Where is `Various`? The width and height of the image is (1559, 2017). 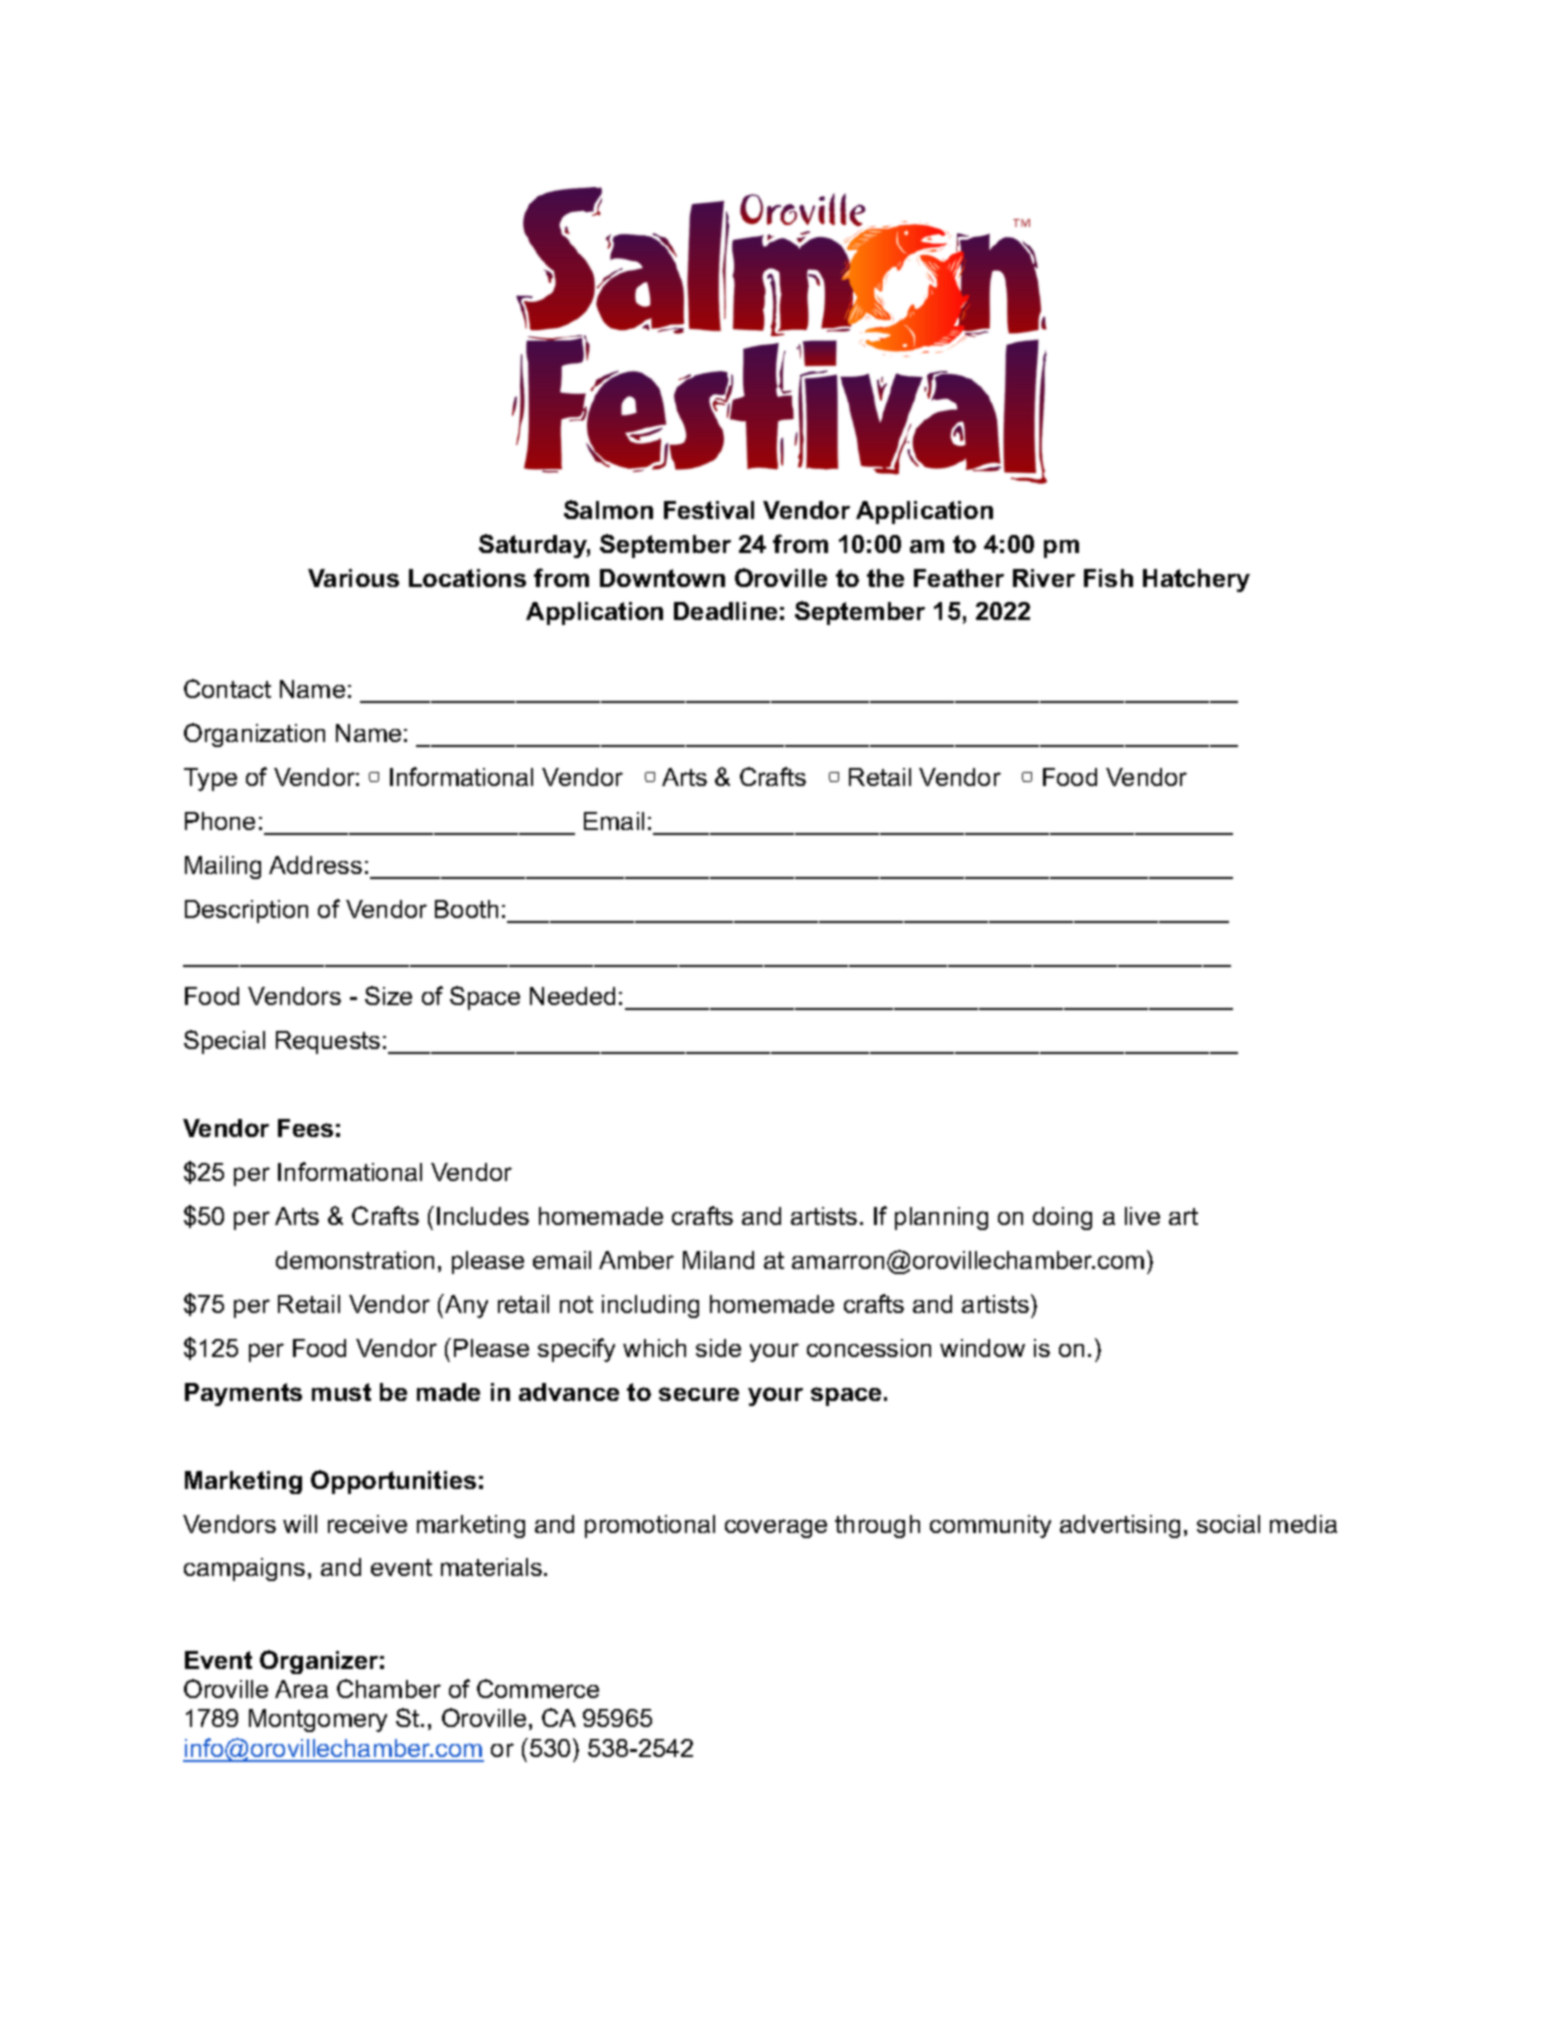
Various is located at coordinates (353, 578).
